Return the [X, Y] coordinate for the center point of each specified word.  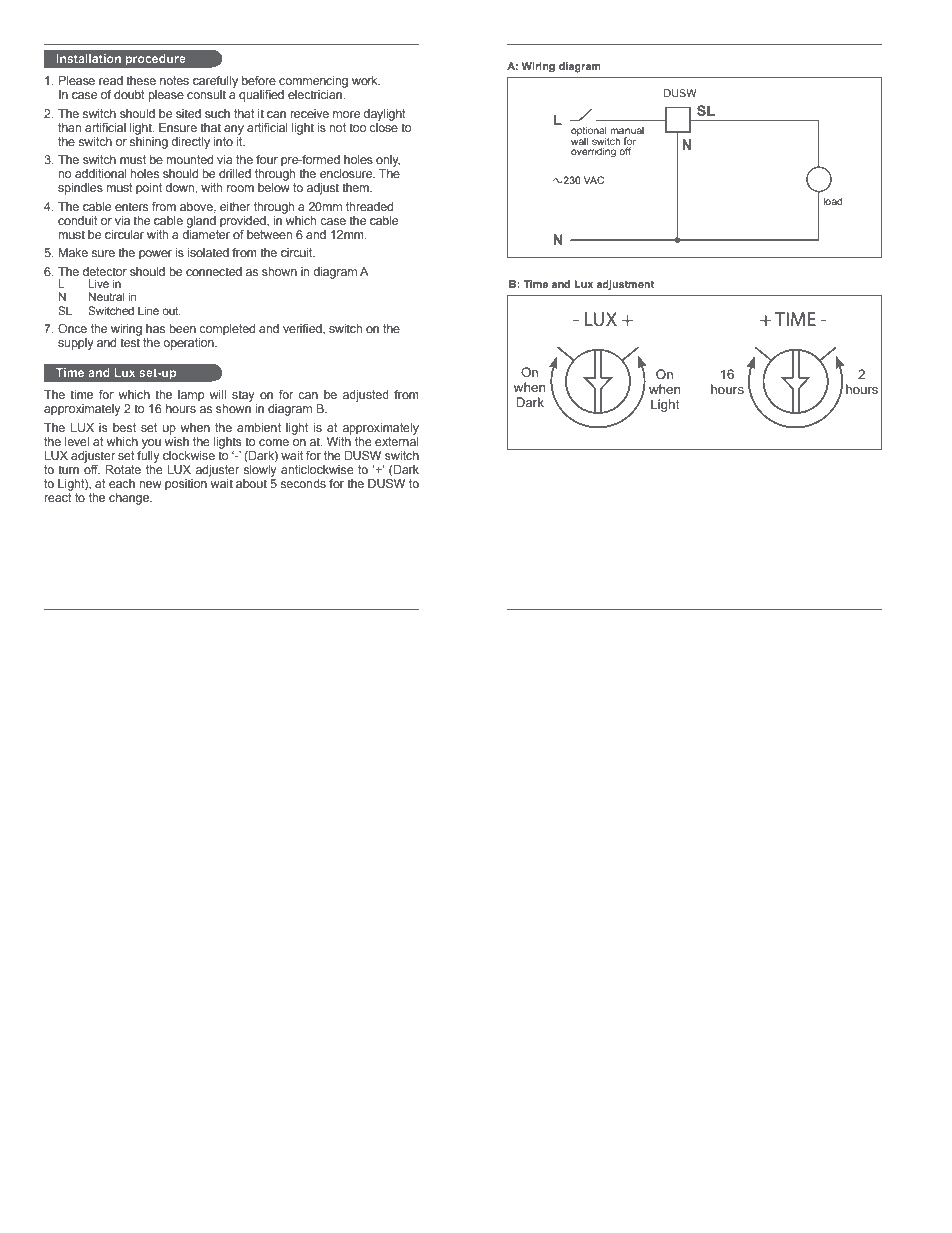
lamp [191, 396]
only [388, 161]
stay [244, 397]
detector [105, 271]
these [141, 80]
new [150, 484]
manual [627, 130]
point [149, 189]
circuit [298, 252]
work [366, 80]
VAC [594, 180]
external [397, 441]
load [833, 201]
